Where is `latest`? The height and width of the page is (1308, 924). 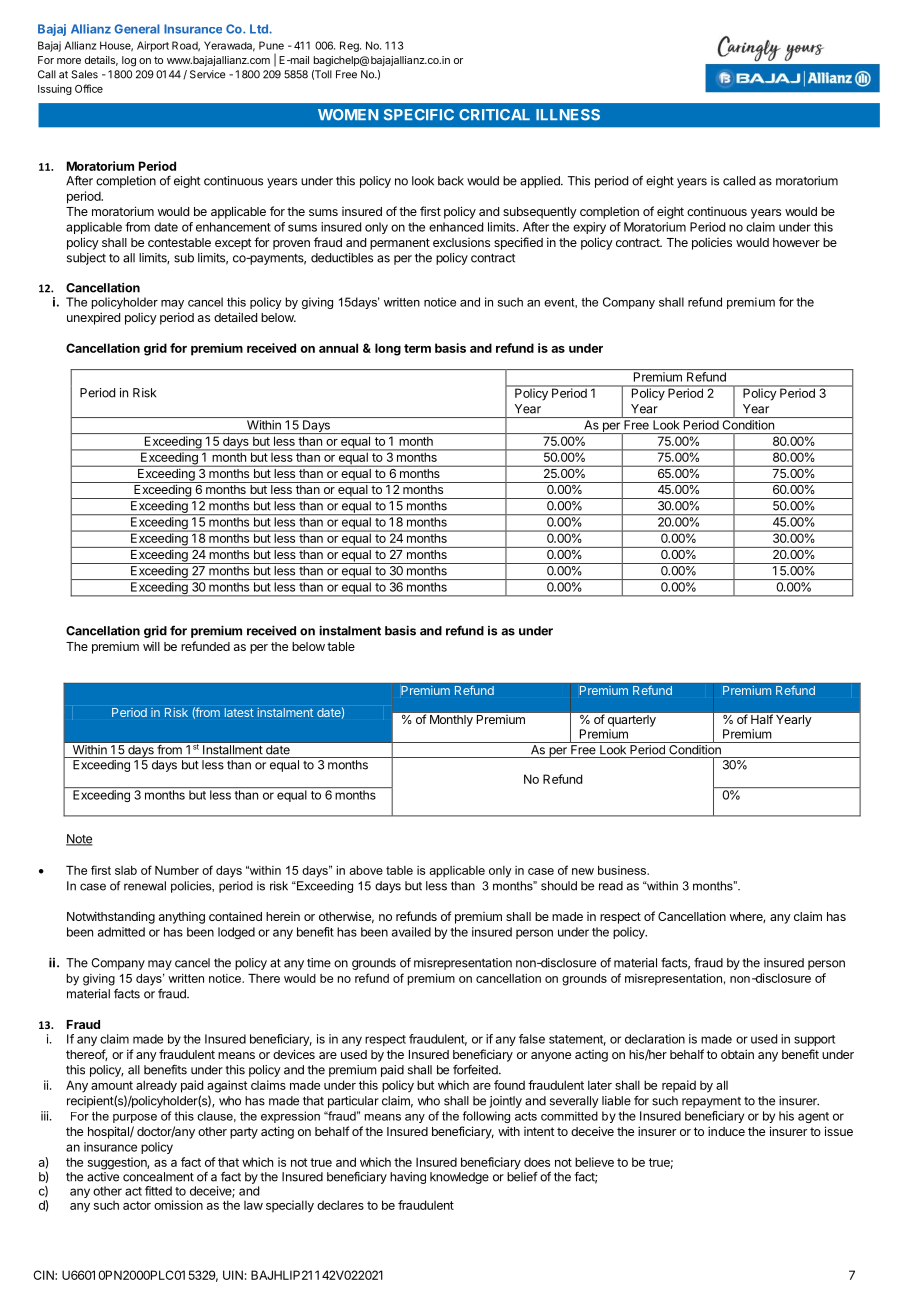
latest is located at coordinates (239, 712).
